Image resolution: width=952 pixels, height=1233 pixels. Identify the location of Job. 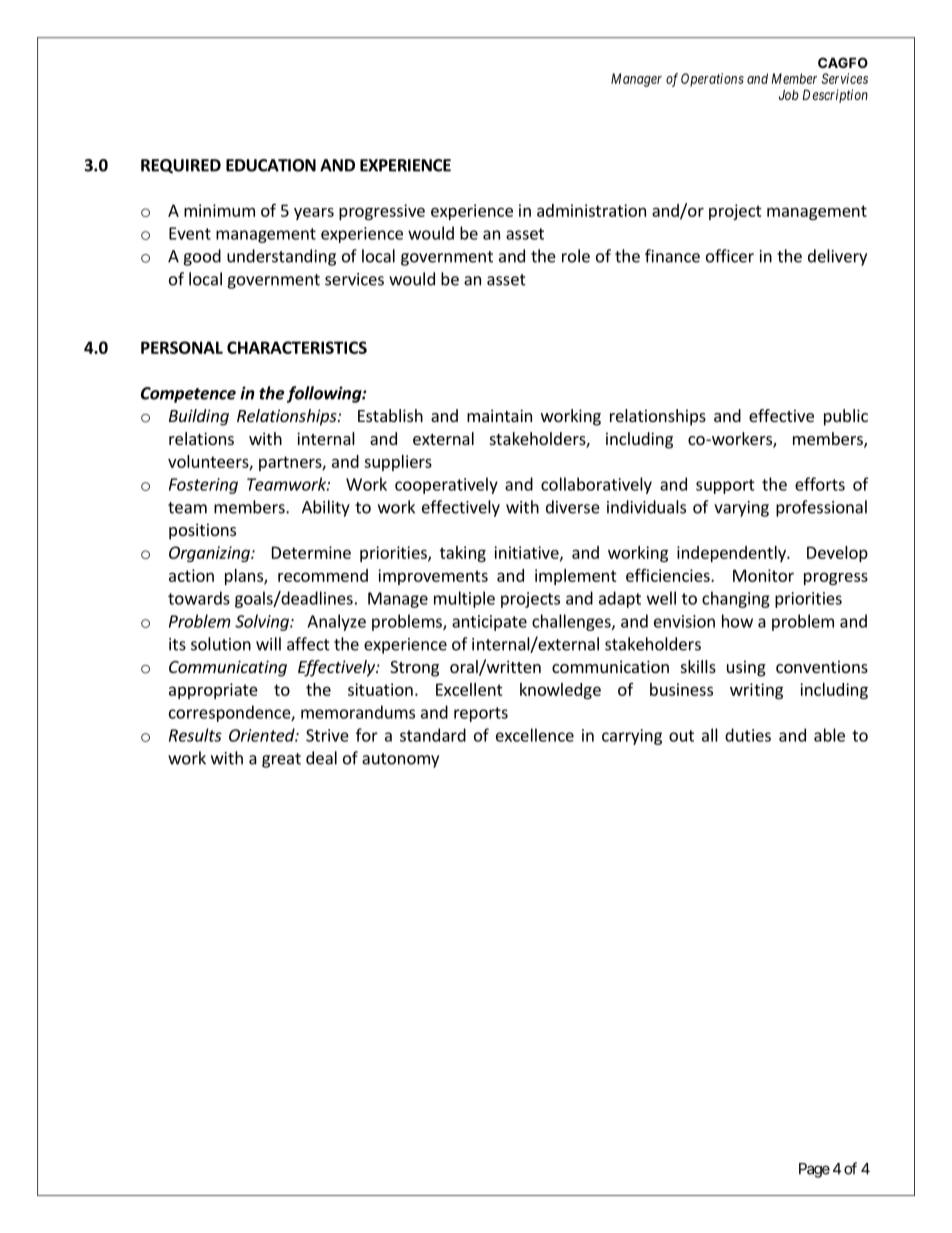
(789, 95).
